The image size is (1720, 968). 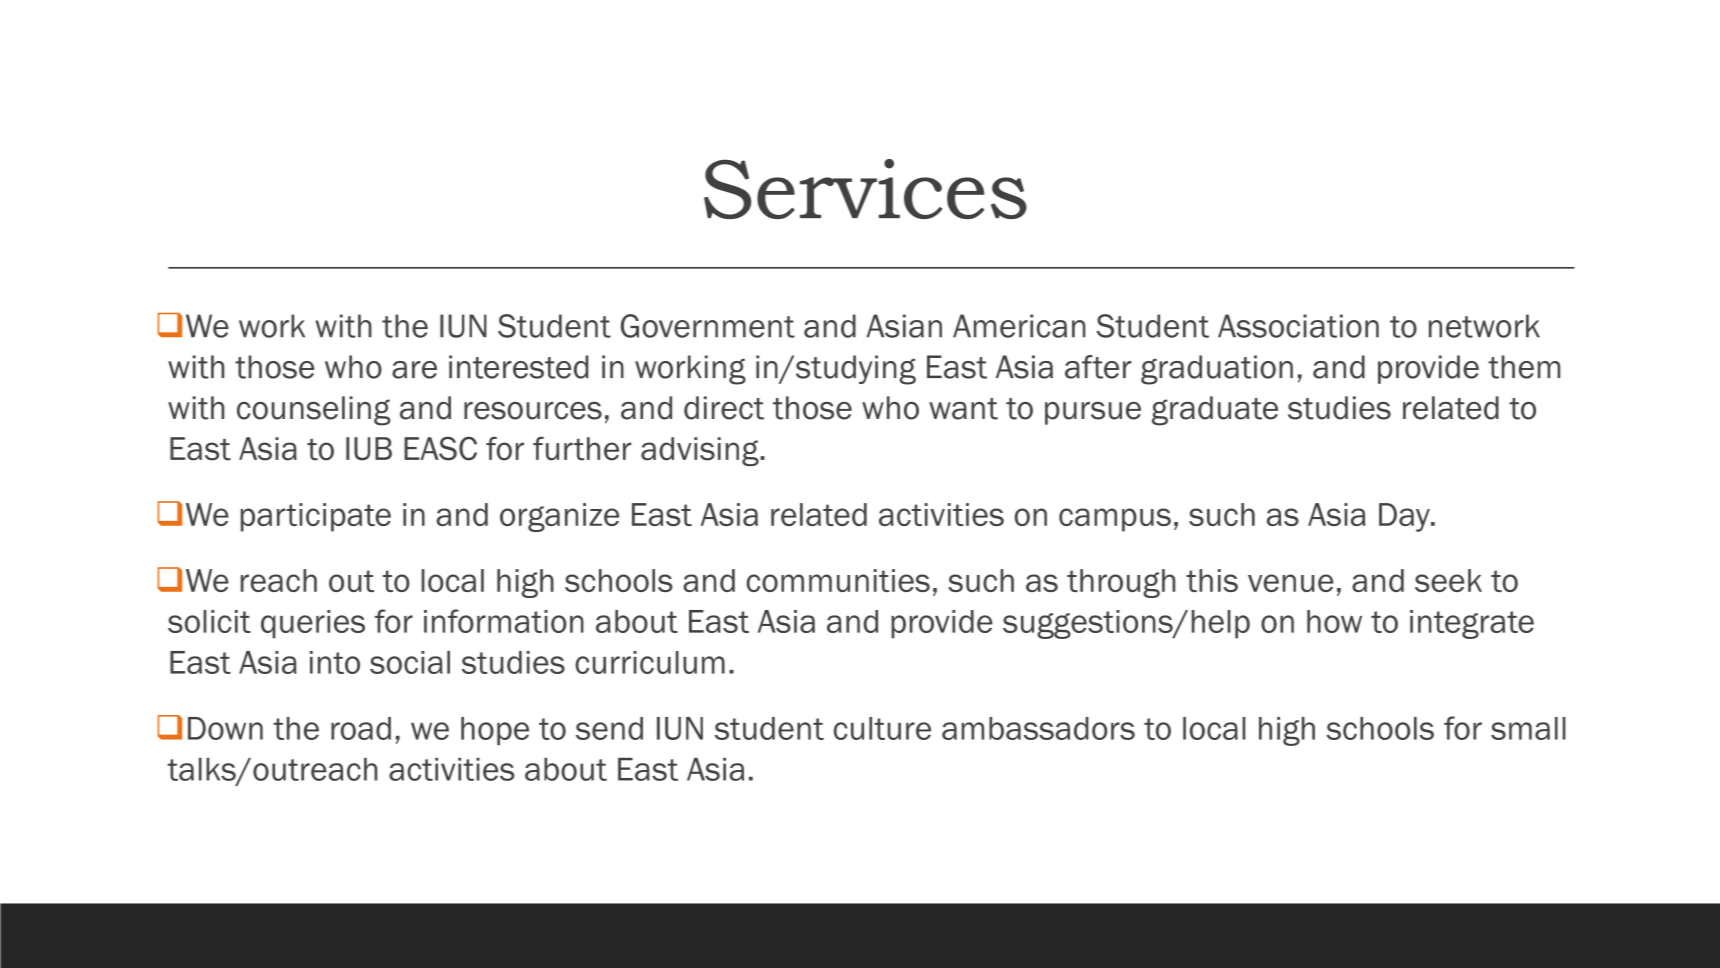 I want to click on counseling, so click(x=314, y=411).
